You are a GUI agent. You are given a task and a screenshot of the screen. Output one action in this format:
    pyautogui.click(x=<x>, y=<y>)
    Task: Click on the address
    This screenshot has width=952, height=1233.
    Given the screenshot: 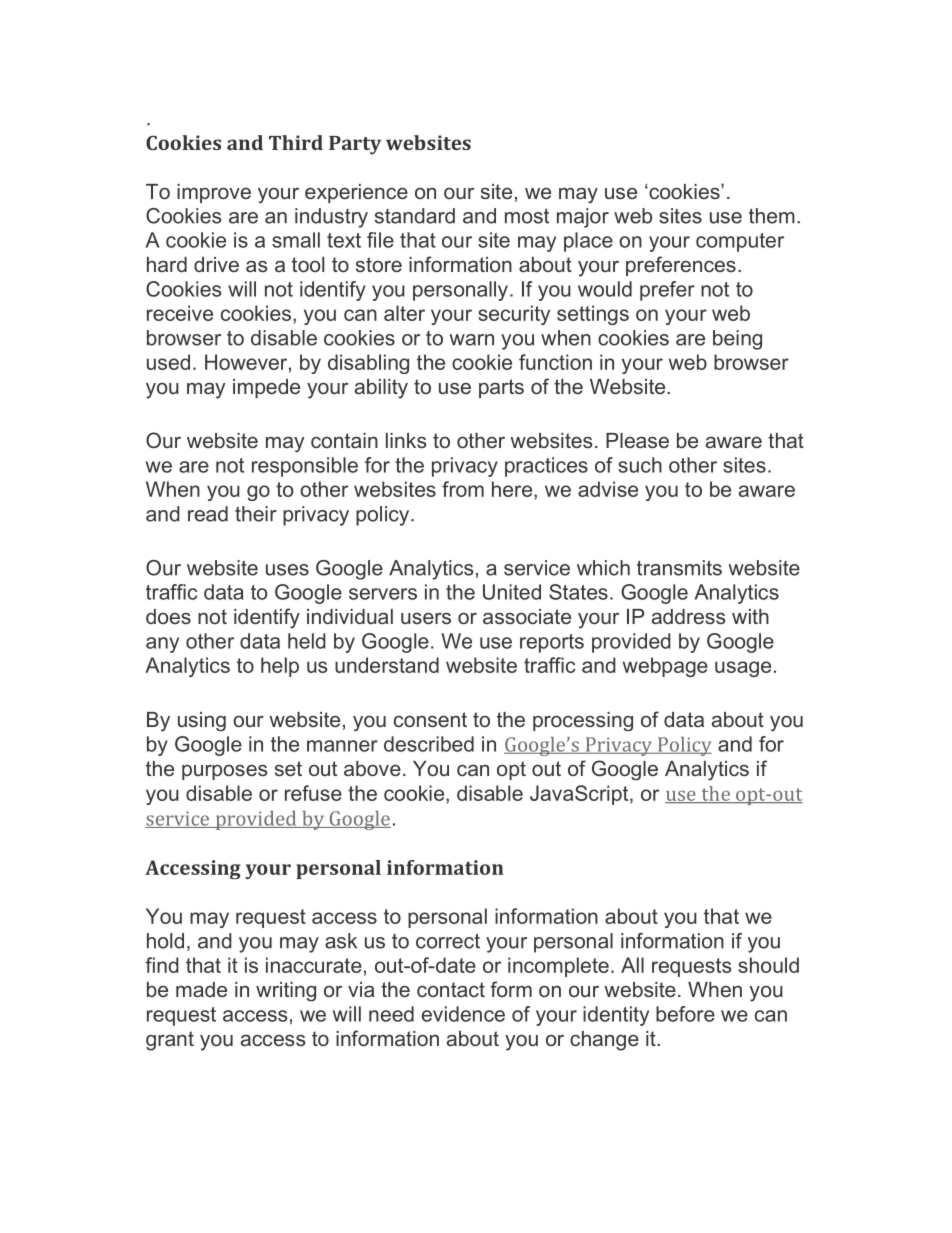 What is the action you would take?
    pyautogui.click(x=688, y=616)
